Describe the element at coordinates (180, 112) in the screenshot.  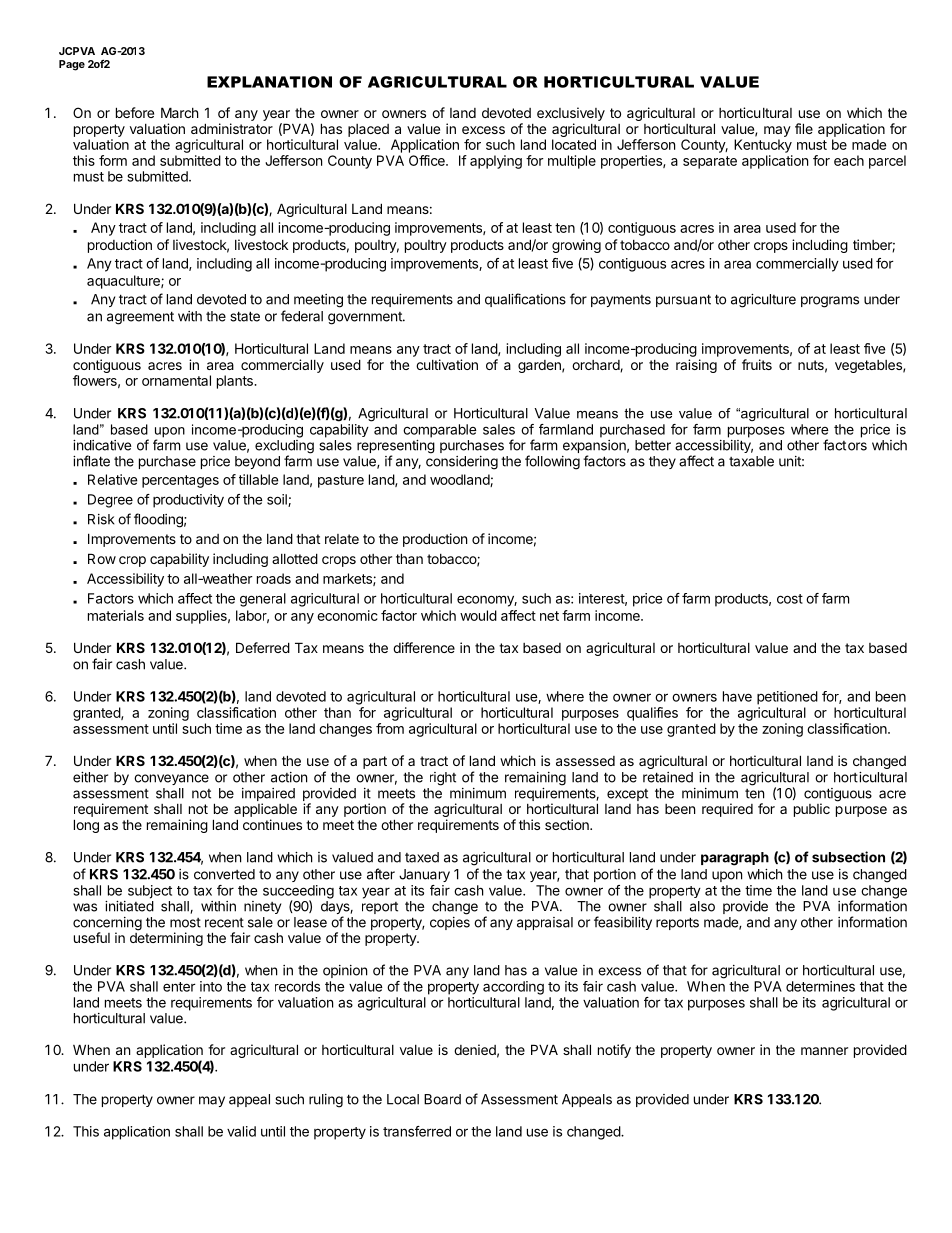
I see `March` at that location.
